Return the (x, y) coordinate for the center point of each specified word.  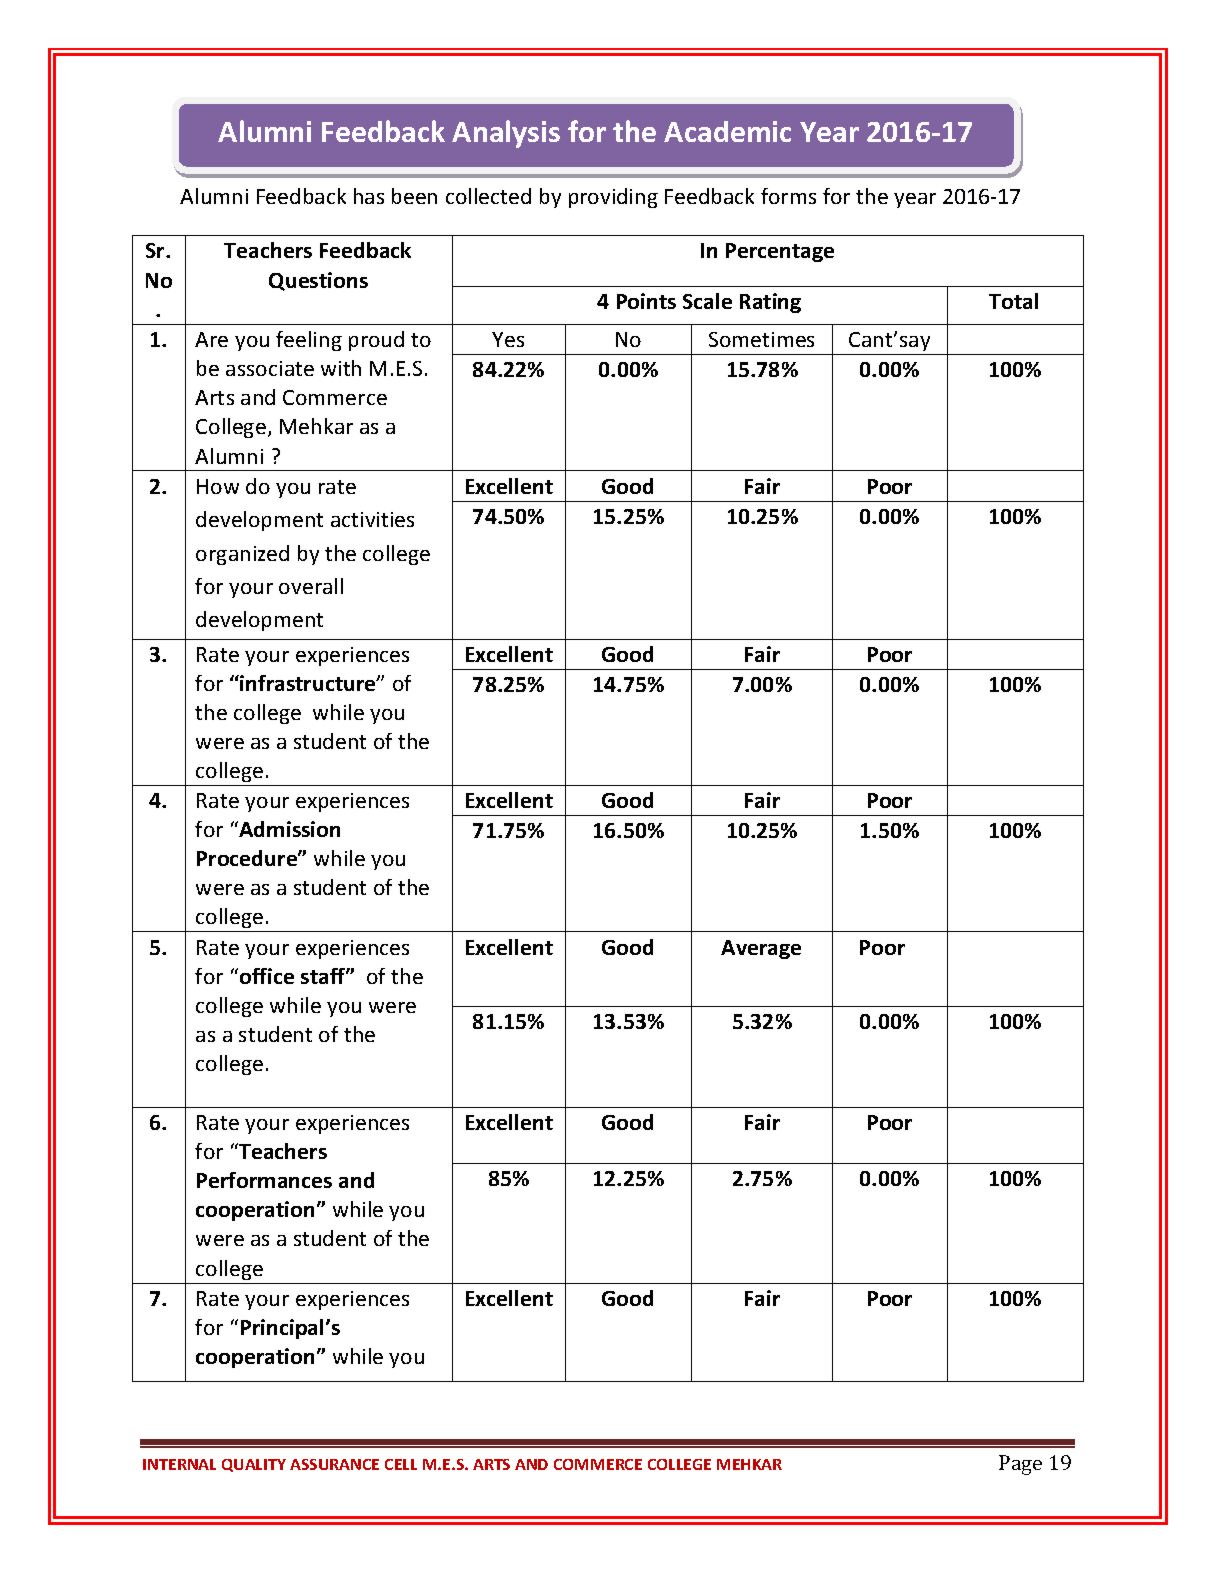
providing (613, 198)
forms (788, 196)
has (369, 196)
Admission (288, 829)
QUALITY (254, 1465)
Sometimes (761, 339)
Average (761, 949)
